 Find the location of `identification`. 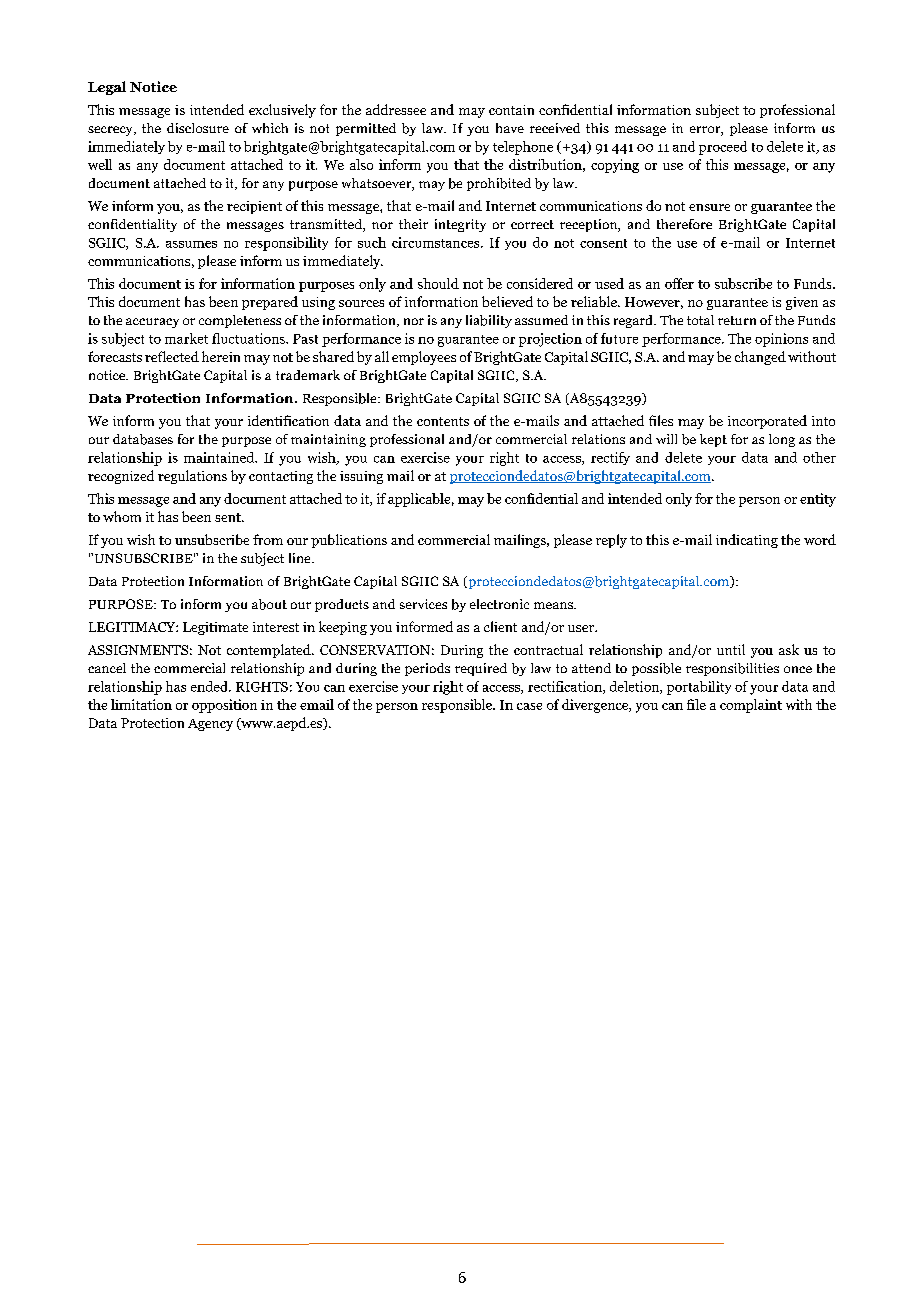

identification is located at coordinates (288, 420).
